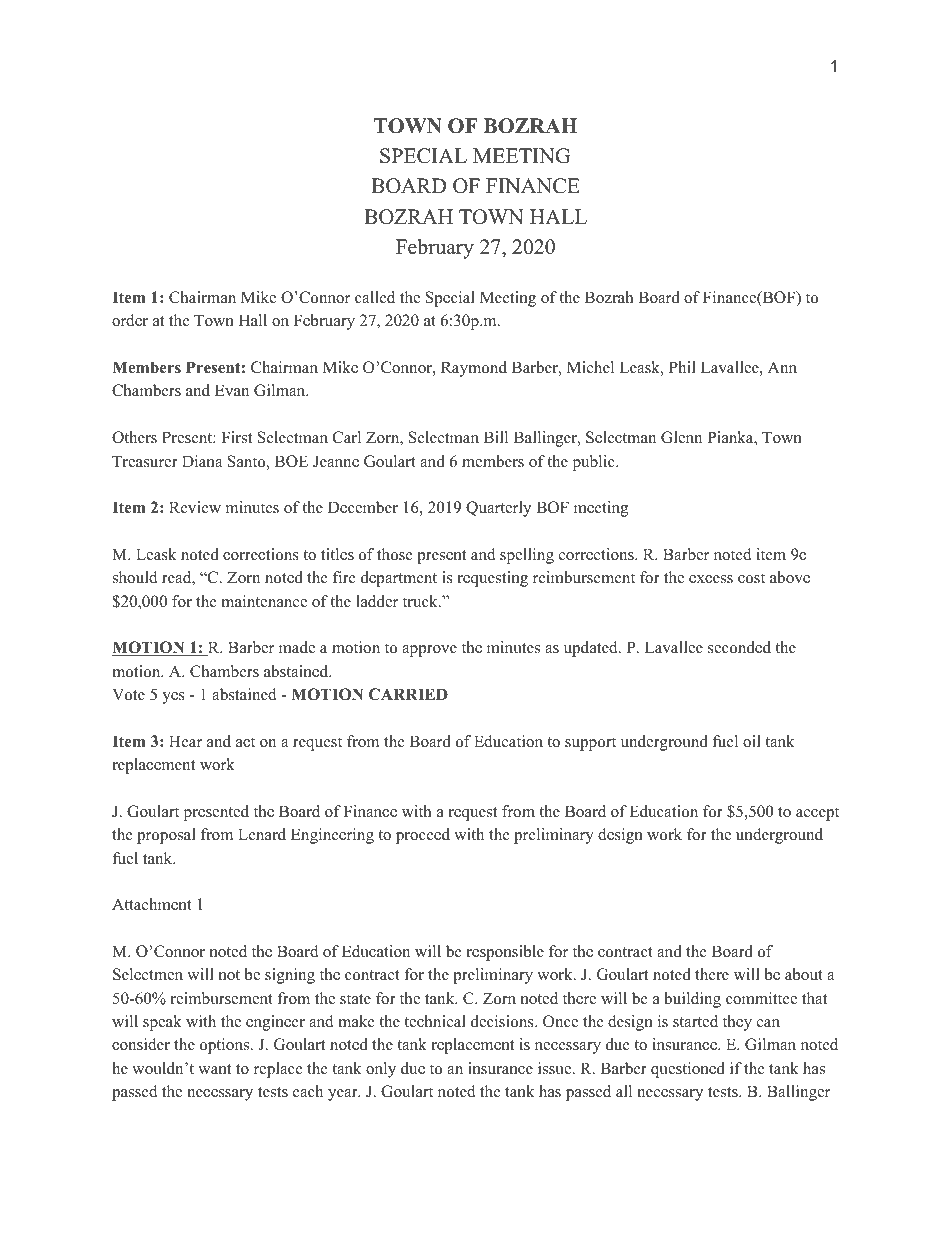 The image size is (952, 1233). I want to click on oil, so click(752, 741).
